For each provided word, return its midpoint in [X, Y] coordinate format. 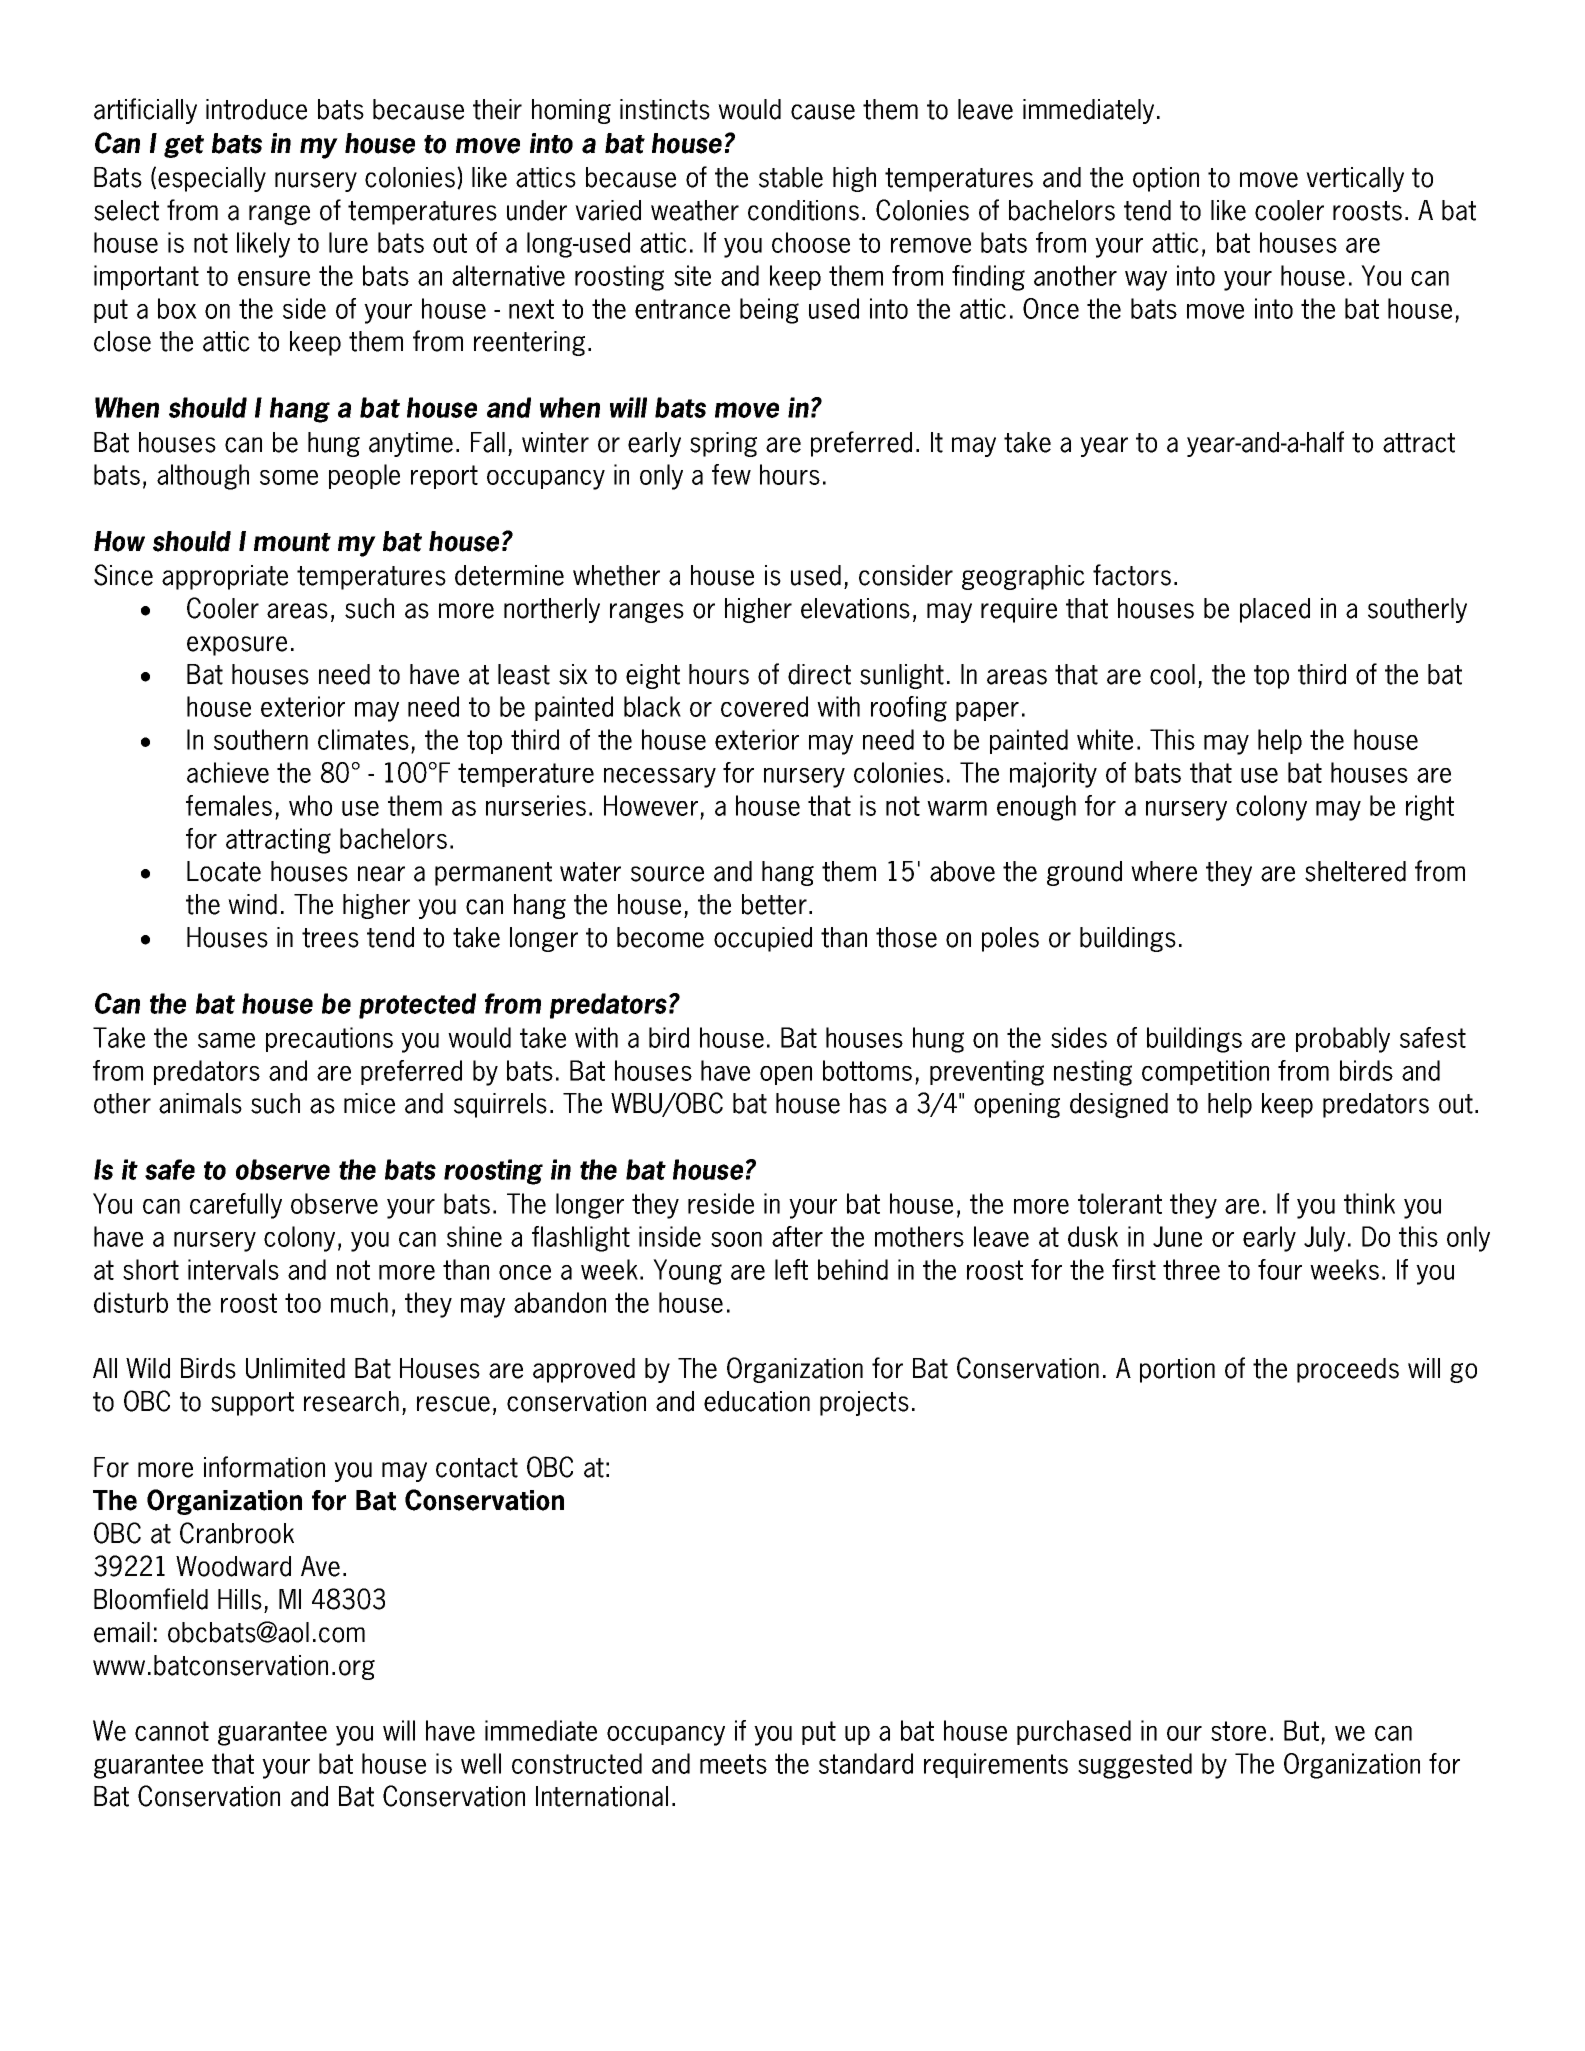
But [1303, 1732]
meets [733, 1764]
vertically [1355, 179]
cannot [172, 1731]
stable [791, 177]
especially [212, 179]
